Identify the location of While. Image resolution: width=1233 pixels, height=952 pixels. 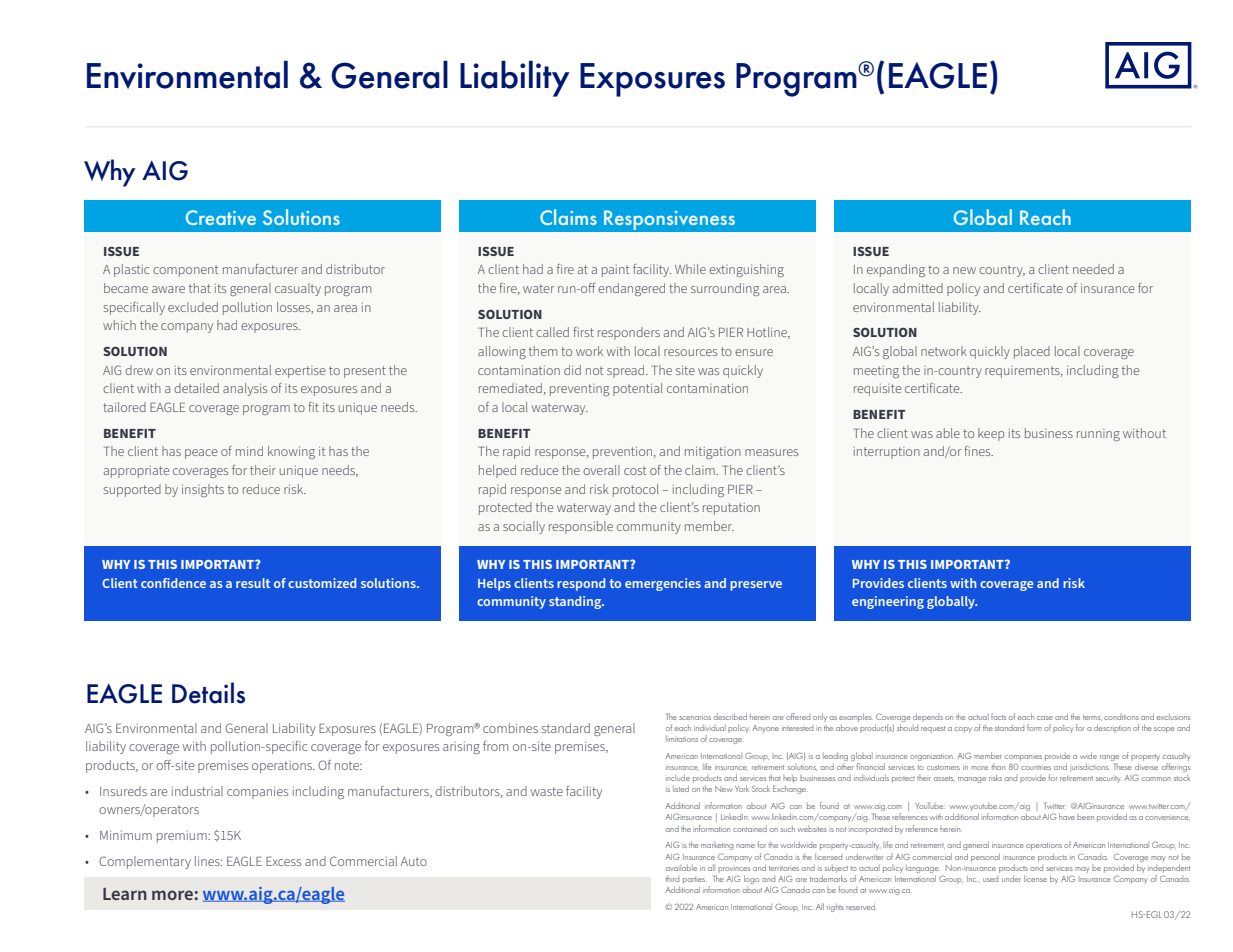
(690, 269).
